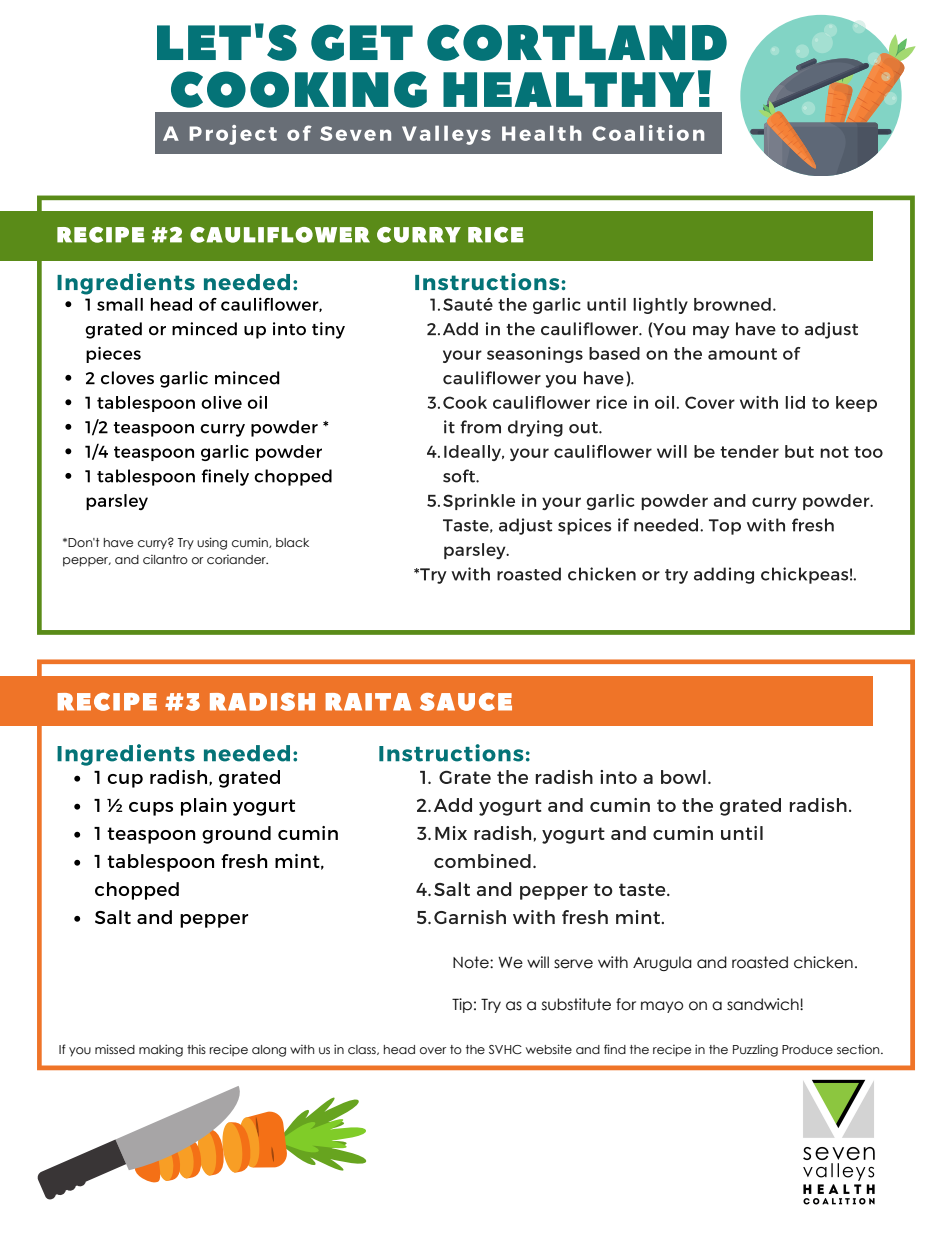 The image size is (952, 1233). I want to click on Project, so click(233, 135).
